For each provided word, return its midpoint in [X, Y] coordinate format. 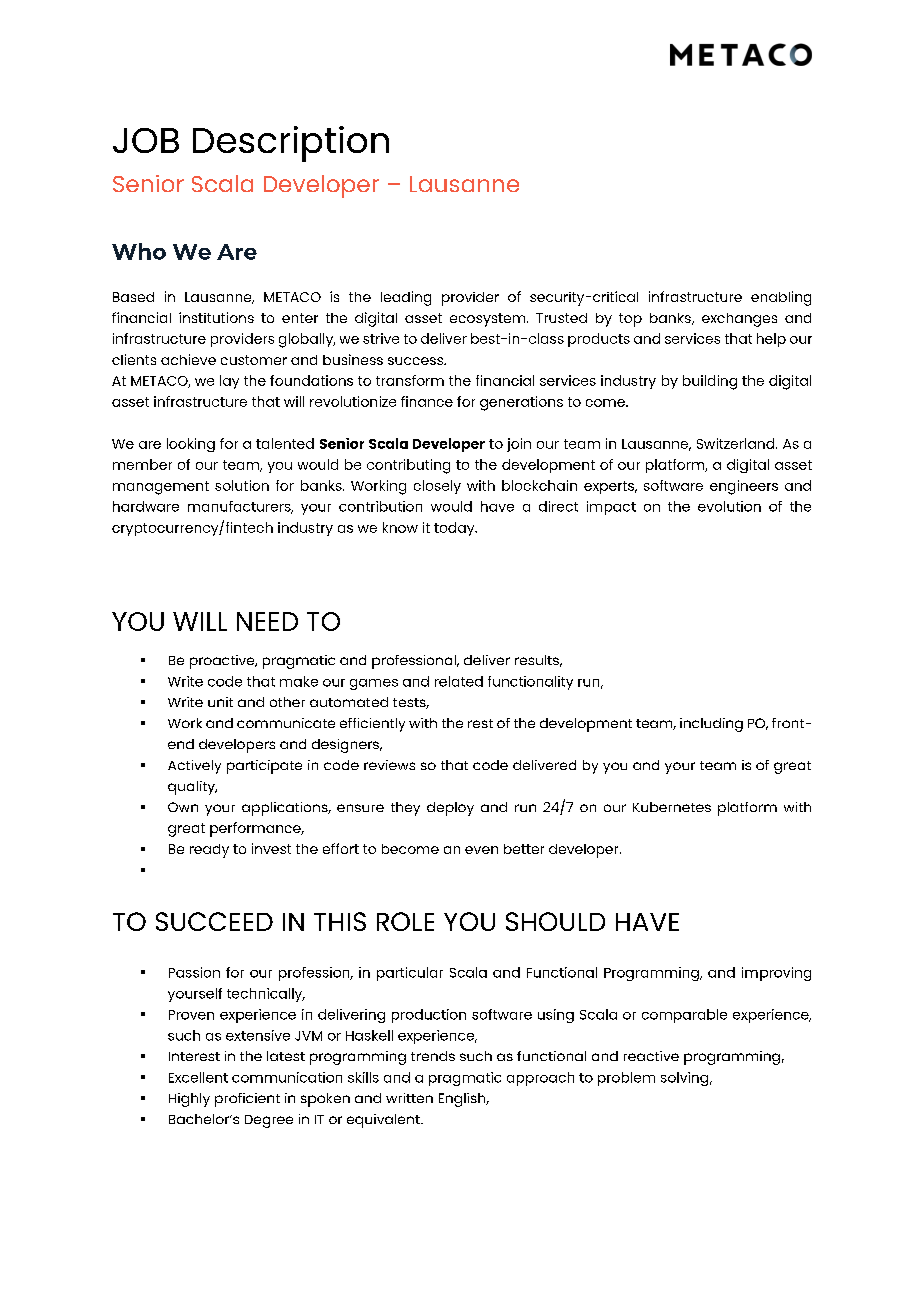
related [459, 681]
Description [291, 144]
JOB [146, 140]
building [710, 382]
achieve [188, 359]
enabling [781, 298]
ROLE [405, 921]
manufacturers [240, 507]
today [455, 529]
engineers [744, 487]
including [711, 725]
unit [220, 702]
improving [776, 974]
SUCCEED [214, 921]
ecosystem [489, 320]
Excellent [198, 1077]
